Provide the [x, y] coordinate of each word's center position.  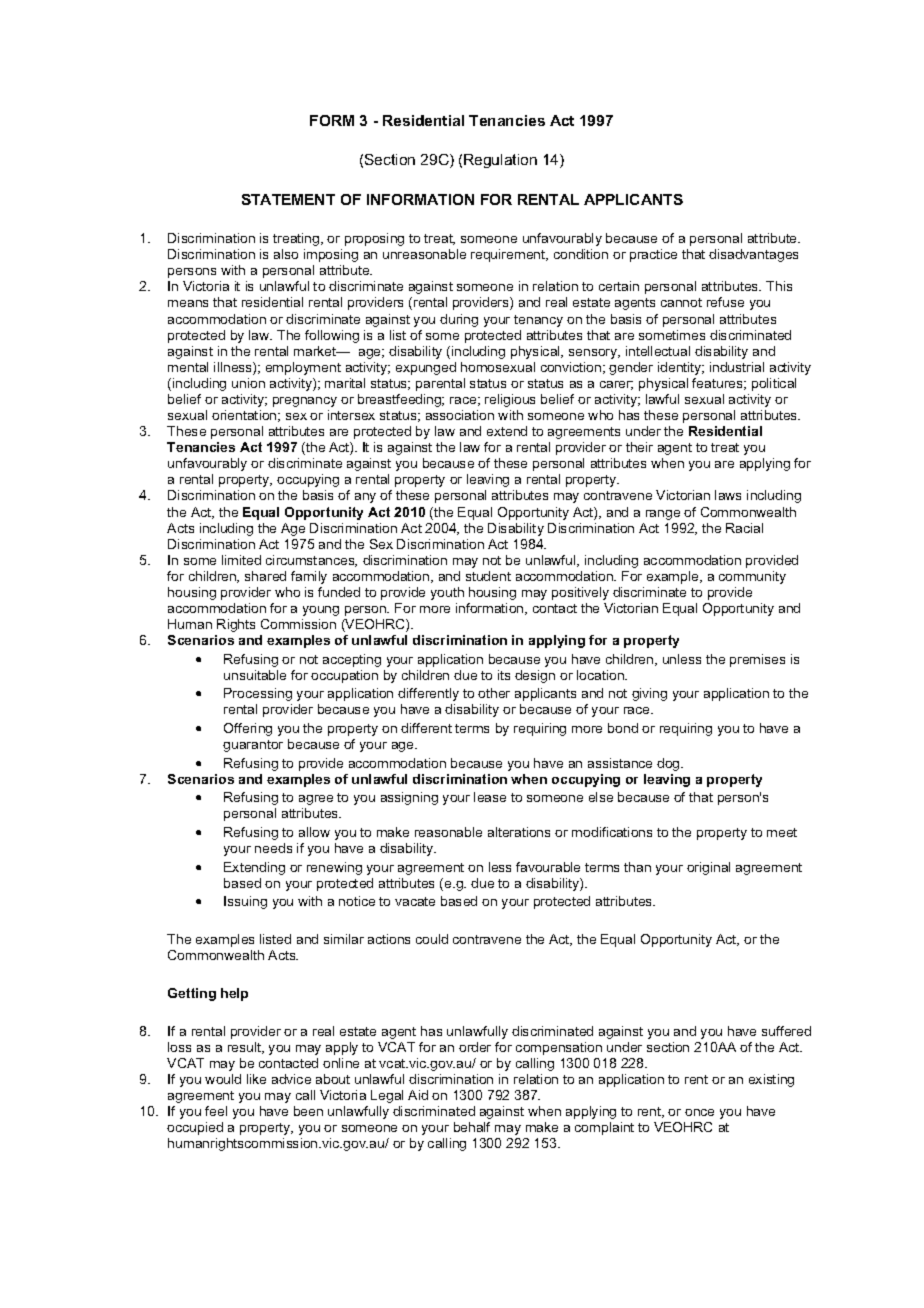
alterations [519, 832]
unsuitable [255, 675]
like [256, 1079]
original [708, 868]
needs [273, 848]
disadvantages [753, 255]
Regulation [500, 161]
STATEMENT [288, 199]
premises [757, 660]
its [504, 675]
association [460, 415]
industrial [737, 367]
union [248, 383]
